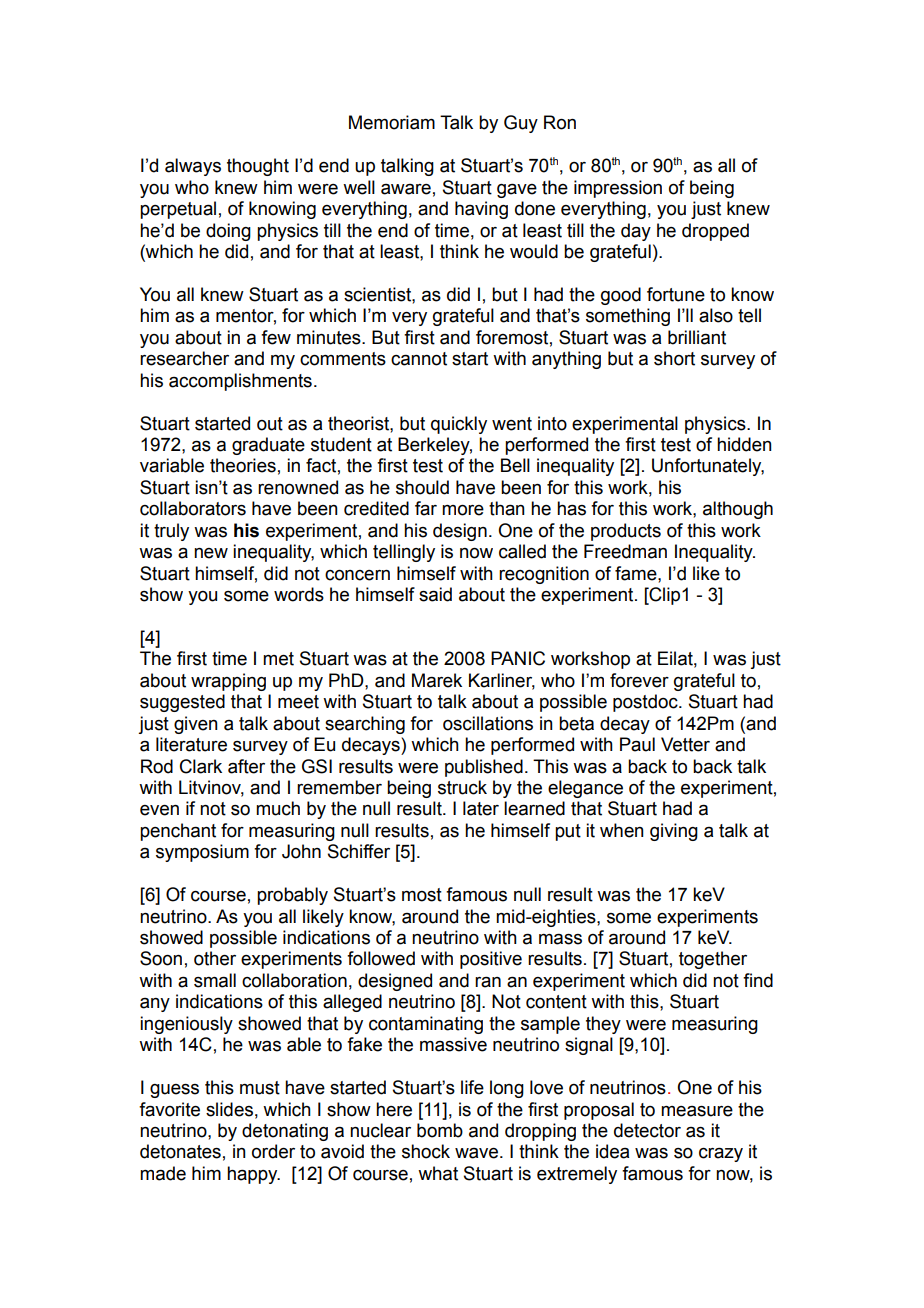  I want to click on fame, so click(637, 573).
